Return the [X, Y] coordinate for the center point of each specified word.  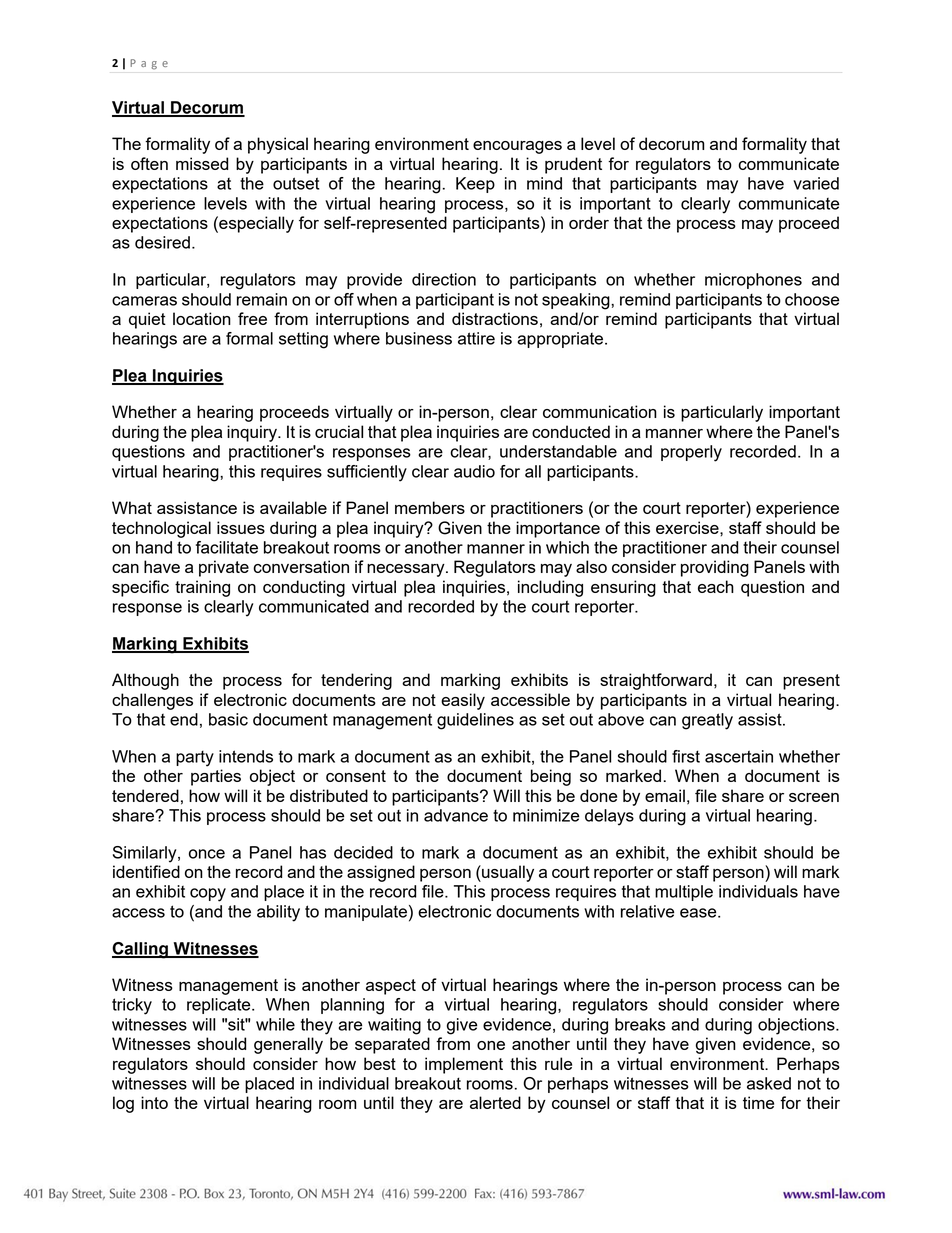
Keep [475, 185]
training [202, 588]
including [550, 588]
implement [464, 1065]
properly [691, 453]
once [207, 854]
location [202, 318]
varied [816, 183]
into [154, 1102]
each [716, 586]
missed [202, 163]
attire [476, 338]
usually [507, 873]
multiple [684, 893]
